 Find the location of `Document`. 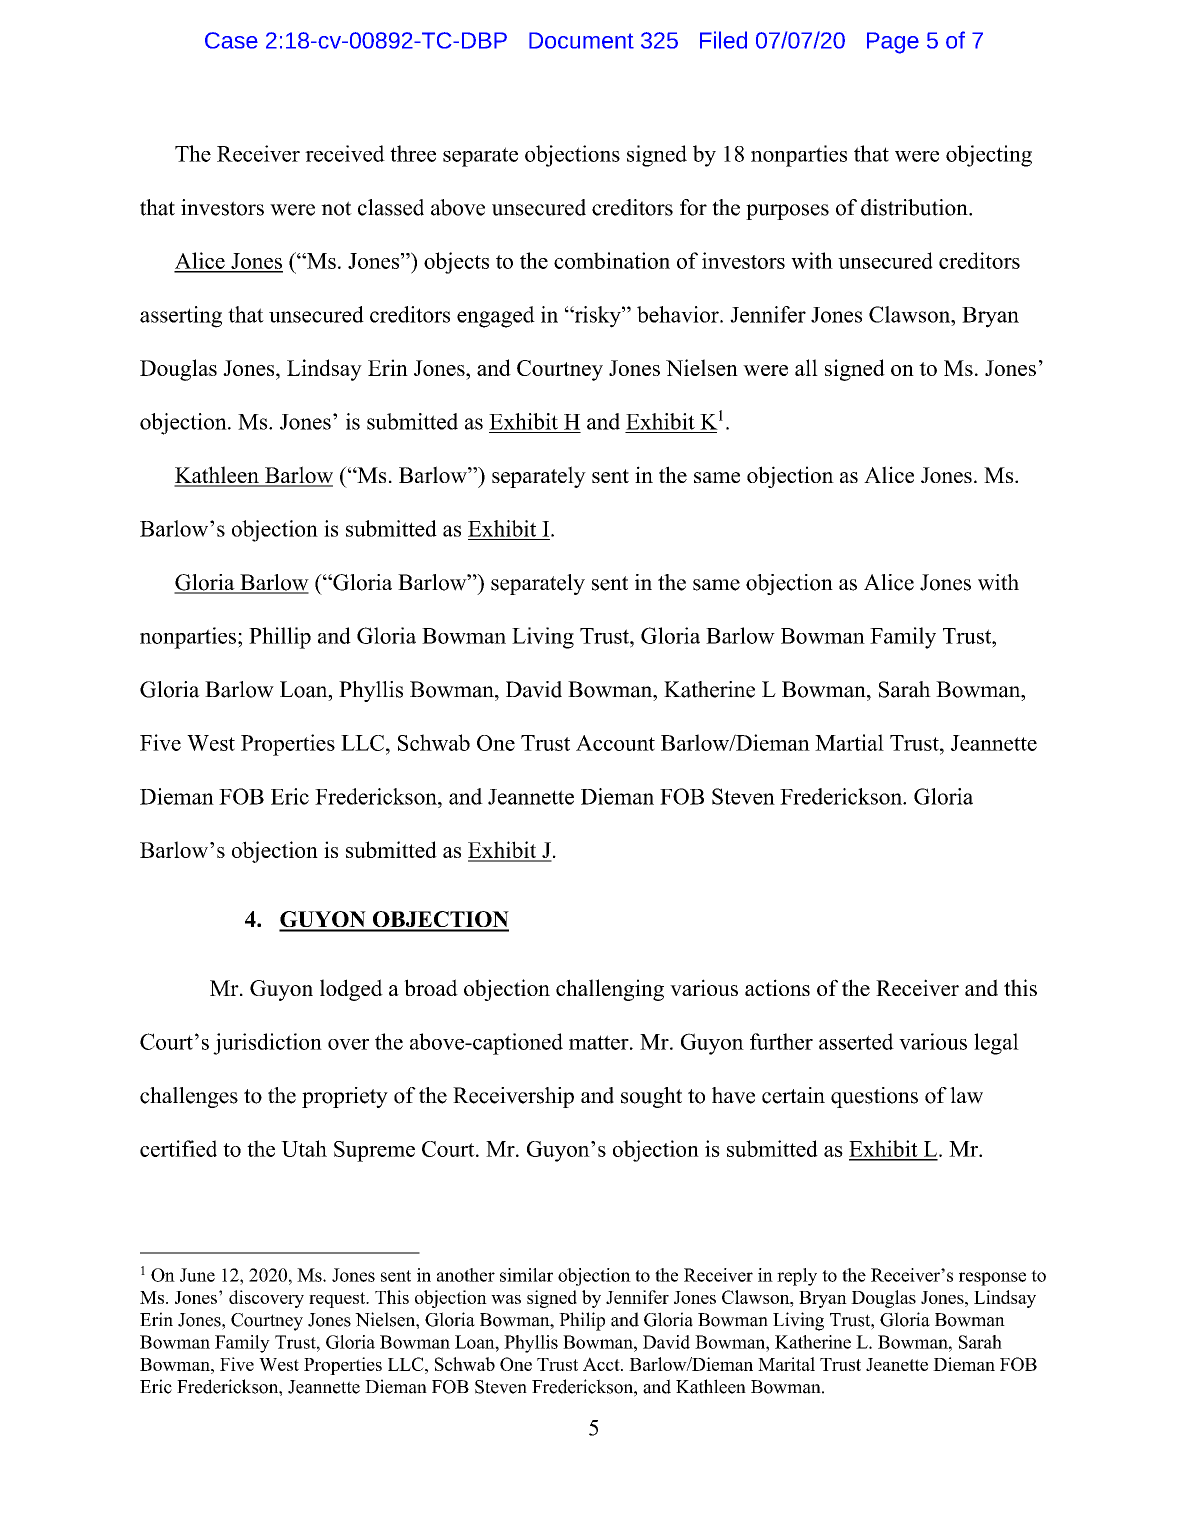

Document is located at coordinates (581, 40).
